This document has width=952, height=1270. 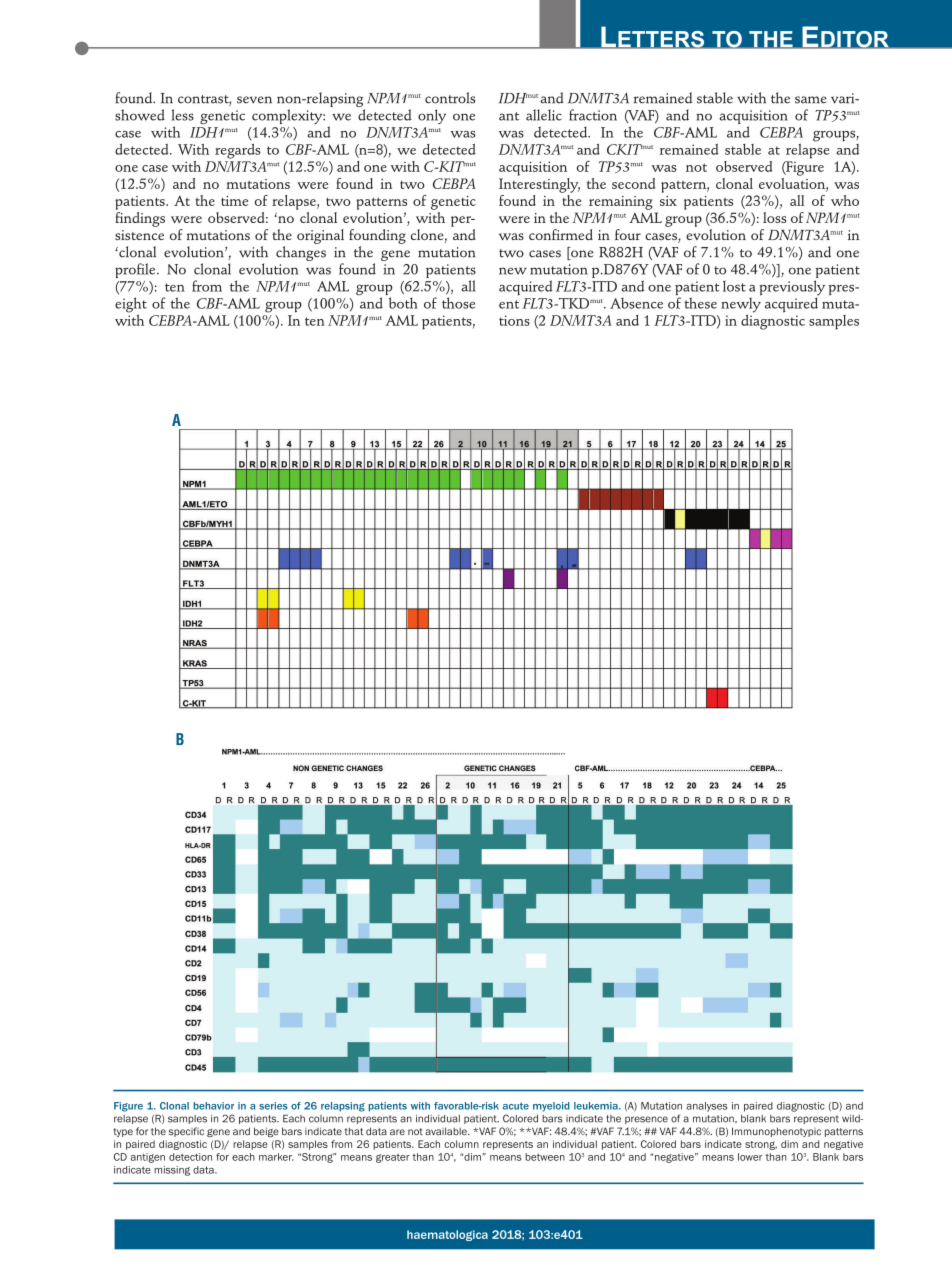 What do you see at coordinates (186, 1132) in the document?
I see `specific` at bounding box center [186, 1132].
